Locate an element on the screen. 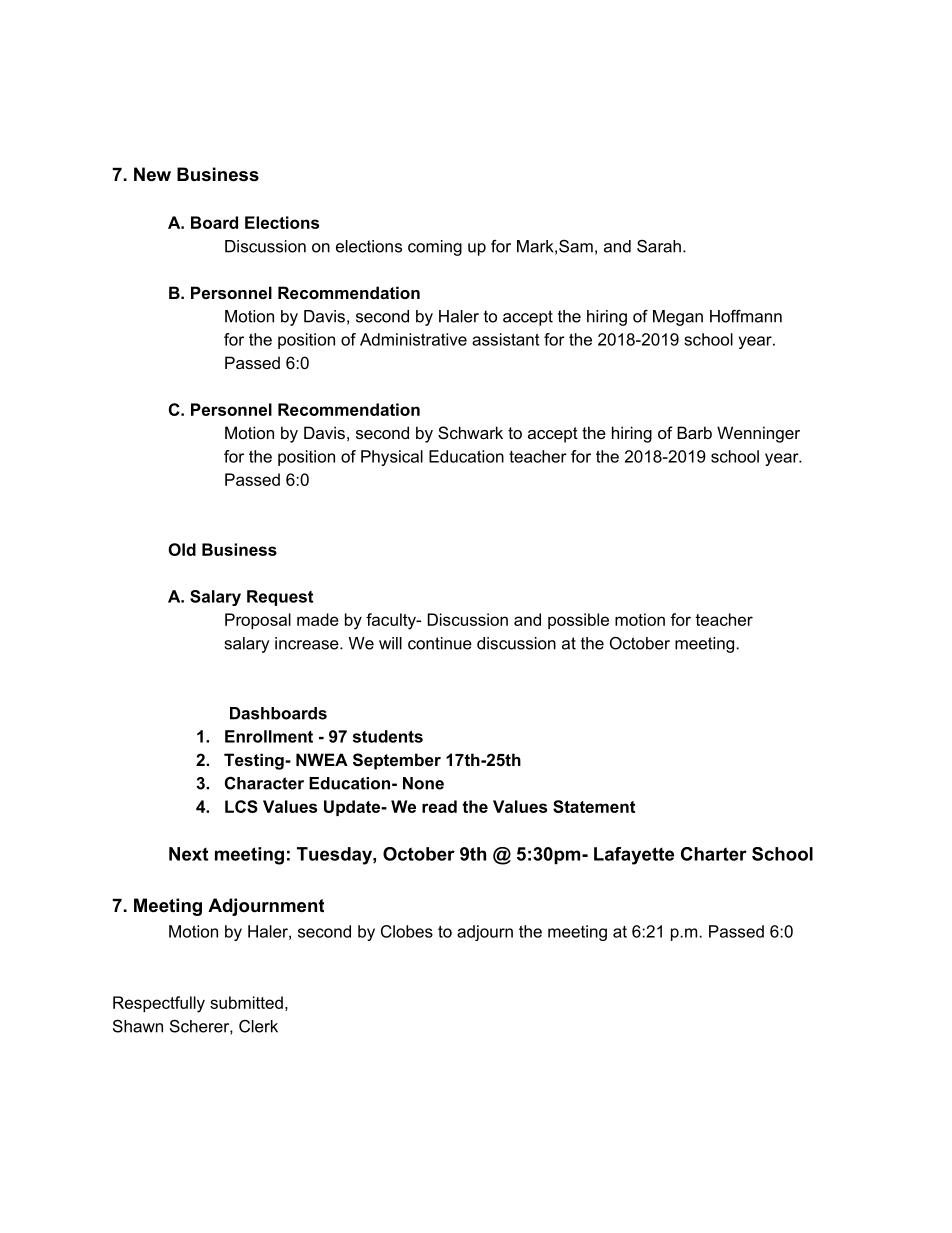  Charter is located at coordinates (714, 854).
